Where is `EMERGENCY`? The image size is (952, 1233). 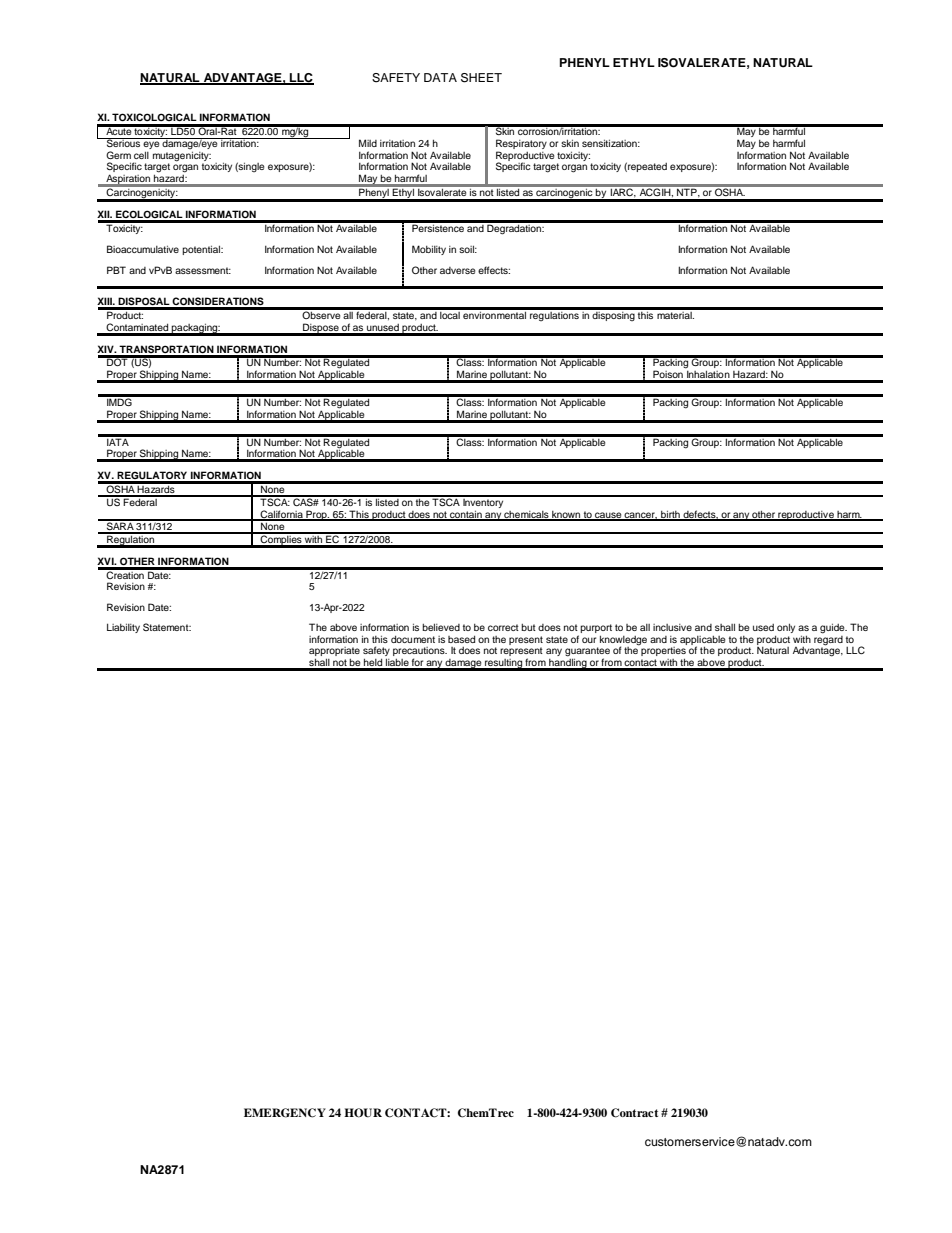
EMERGENCY is located at coordinates (285, 1113).
